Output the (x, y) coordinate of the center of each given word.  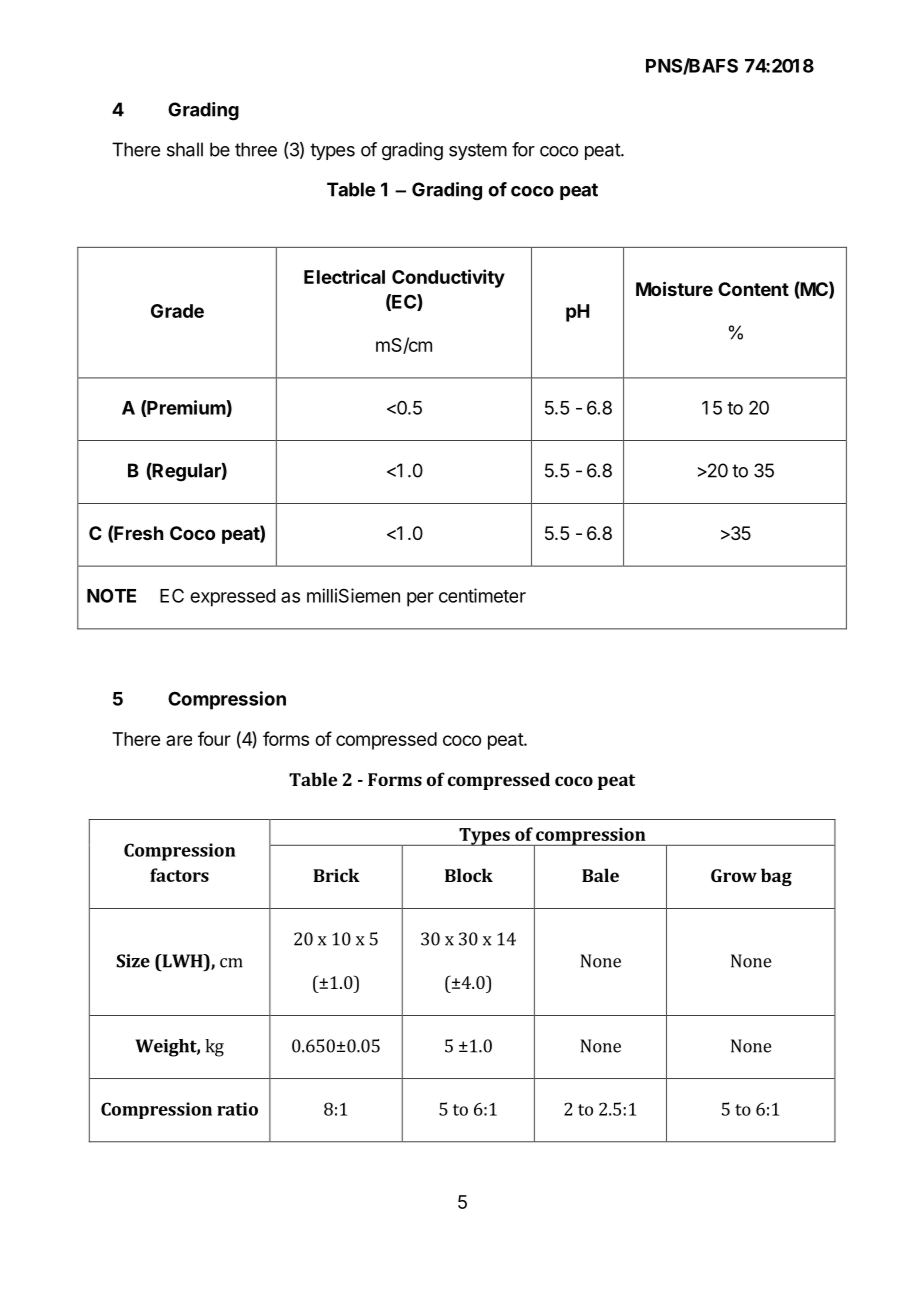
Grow (734, 875)
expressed (233, 598)
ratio (237, 1109)
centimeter (482, 595)
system (478, 151)
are (179, 740)
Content (753, 289)
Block (469, 875)
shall (185, 149)
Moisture (674, 288)
